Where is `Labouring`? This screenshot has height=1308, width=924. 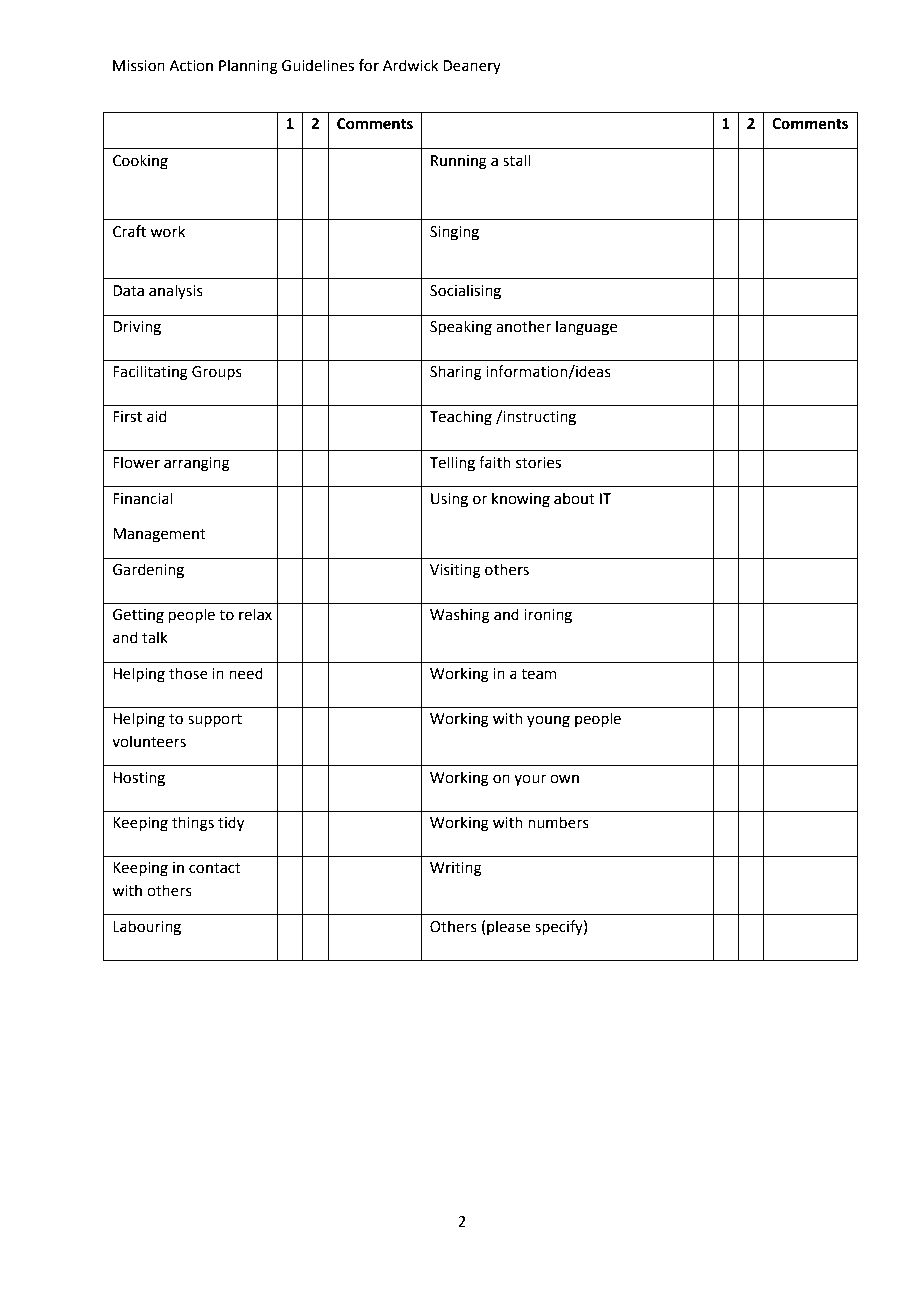 Labouring is located at coordinates (147, 928).
